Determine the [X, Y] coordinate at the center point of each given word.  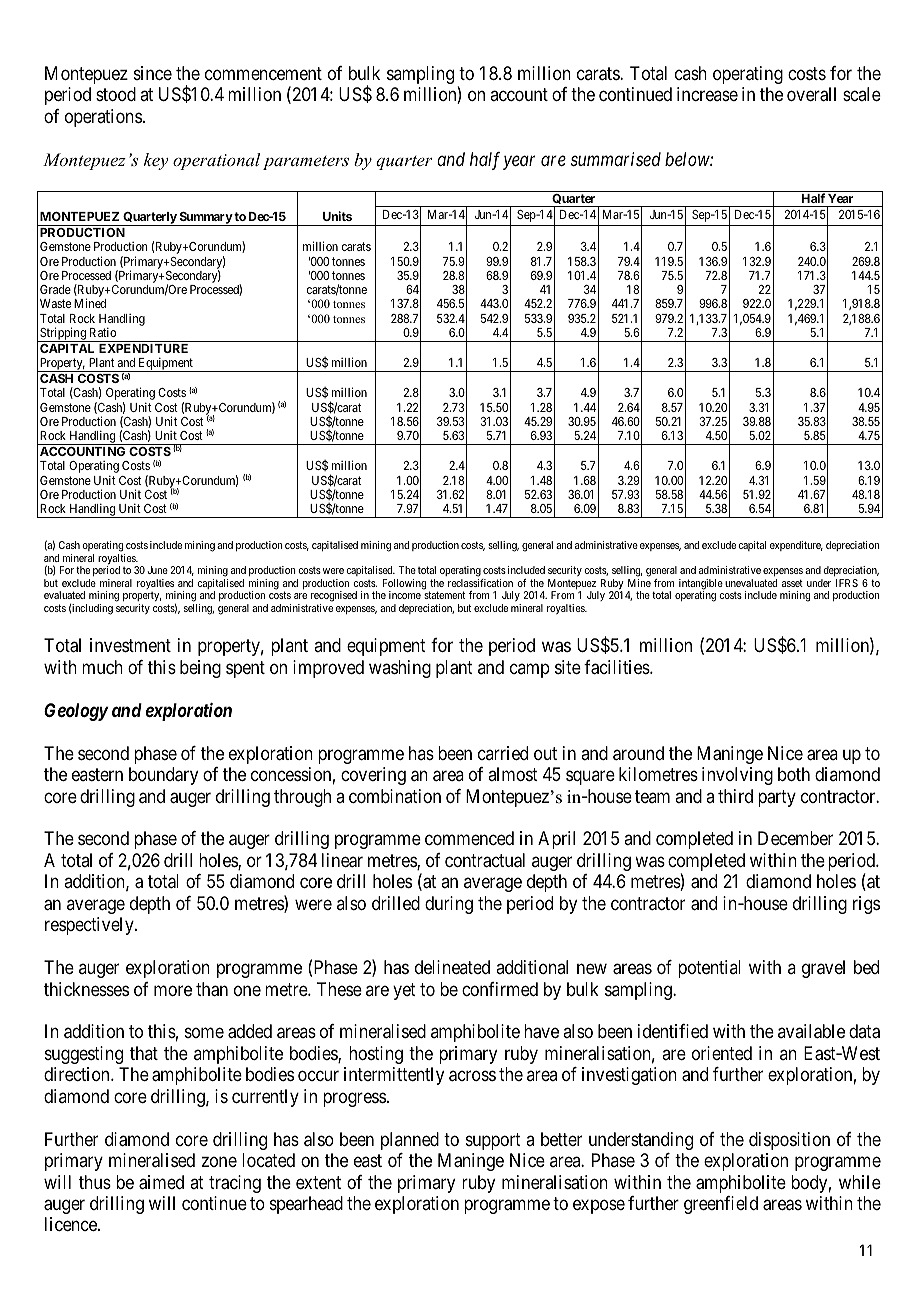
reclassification [480, 583]
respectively [90, 926]
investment [130, 645]
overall [811, 94]
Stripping [63, 334]
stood [116, 94]
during [449, 905]
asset [792, 583]
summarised [616, 159]
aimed [161, 1182]
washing [400, 669]
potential [709, 969]
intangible [701, 585]
